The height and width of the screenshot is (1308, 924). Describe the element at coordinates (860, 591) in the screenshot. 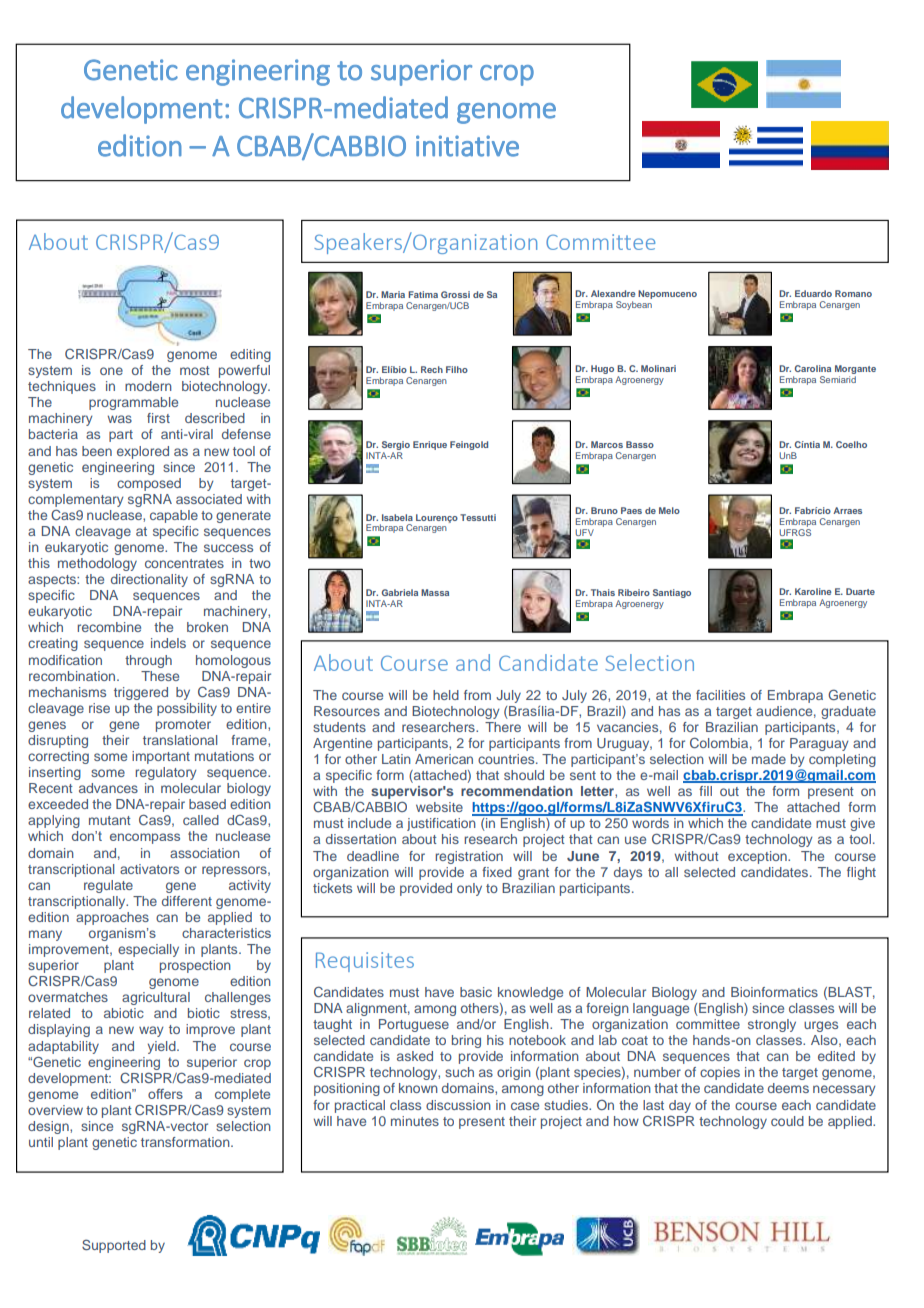

I see `Duarte` at that location.
